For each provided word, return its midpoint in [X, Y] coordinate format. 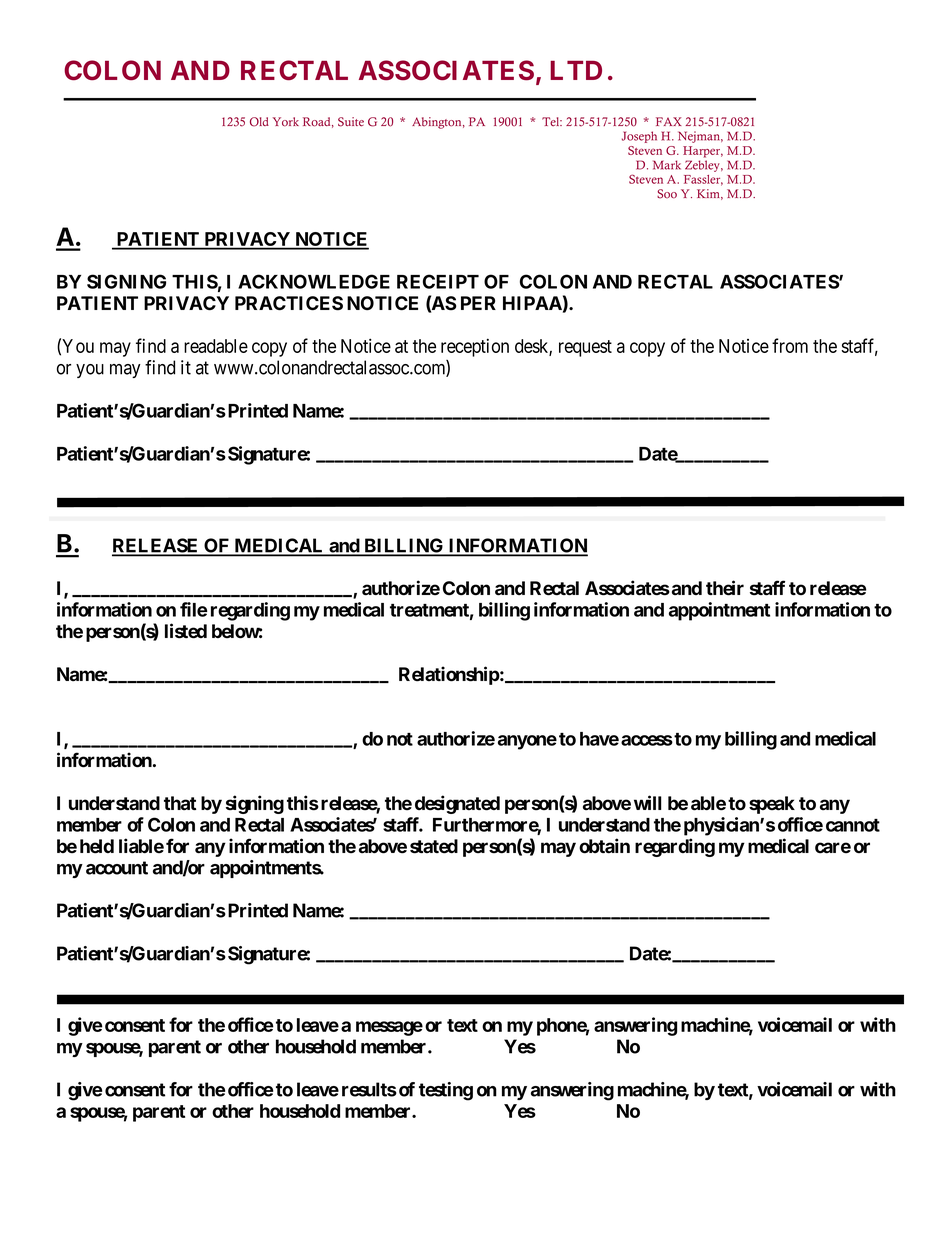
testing [446, 1091]
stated [434, 846]
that [180, 803]
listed [186, 631]
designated [457, 804]
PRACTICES [289, 303]
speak [772, 805]
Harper [703, 152]
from [790, 345]
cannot [853, 825]
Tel [552, 121]
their [725, 588]
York [286, 122]
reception [475, 347]
